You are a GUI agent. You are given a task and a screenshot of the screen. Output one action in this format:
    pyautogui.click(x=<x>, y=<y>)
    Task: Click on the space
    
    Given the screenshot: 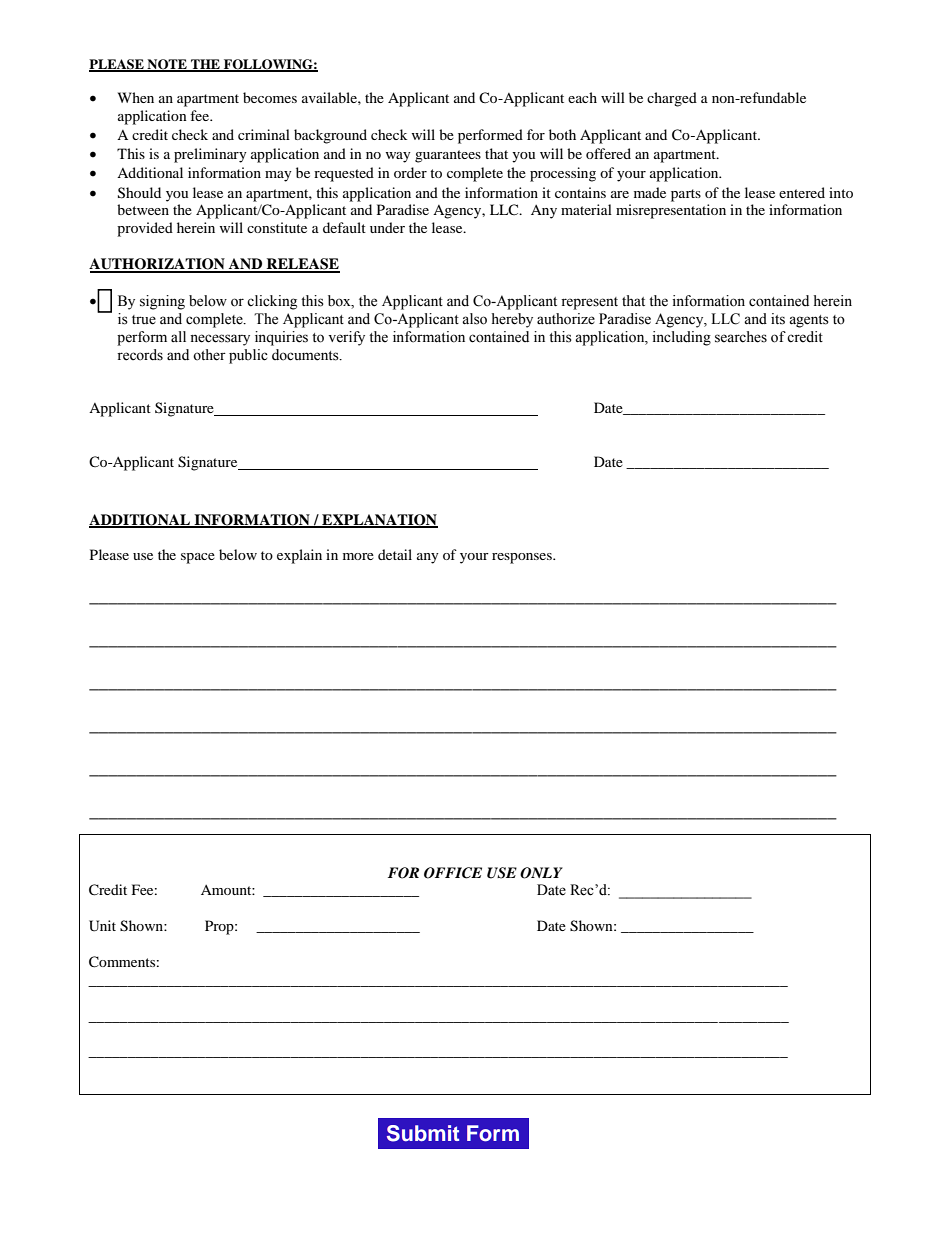 What is the action you would take?
    pyautogui.click(x=198, y=558)
